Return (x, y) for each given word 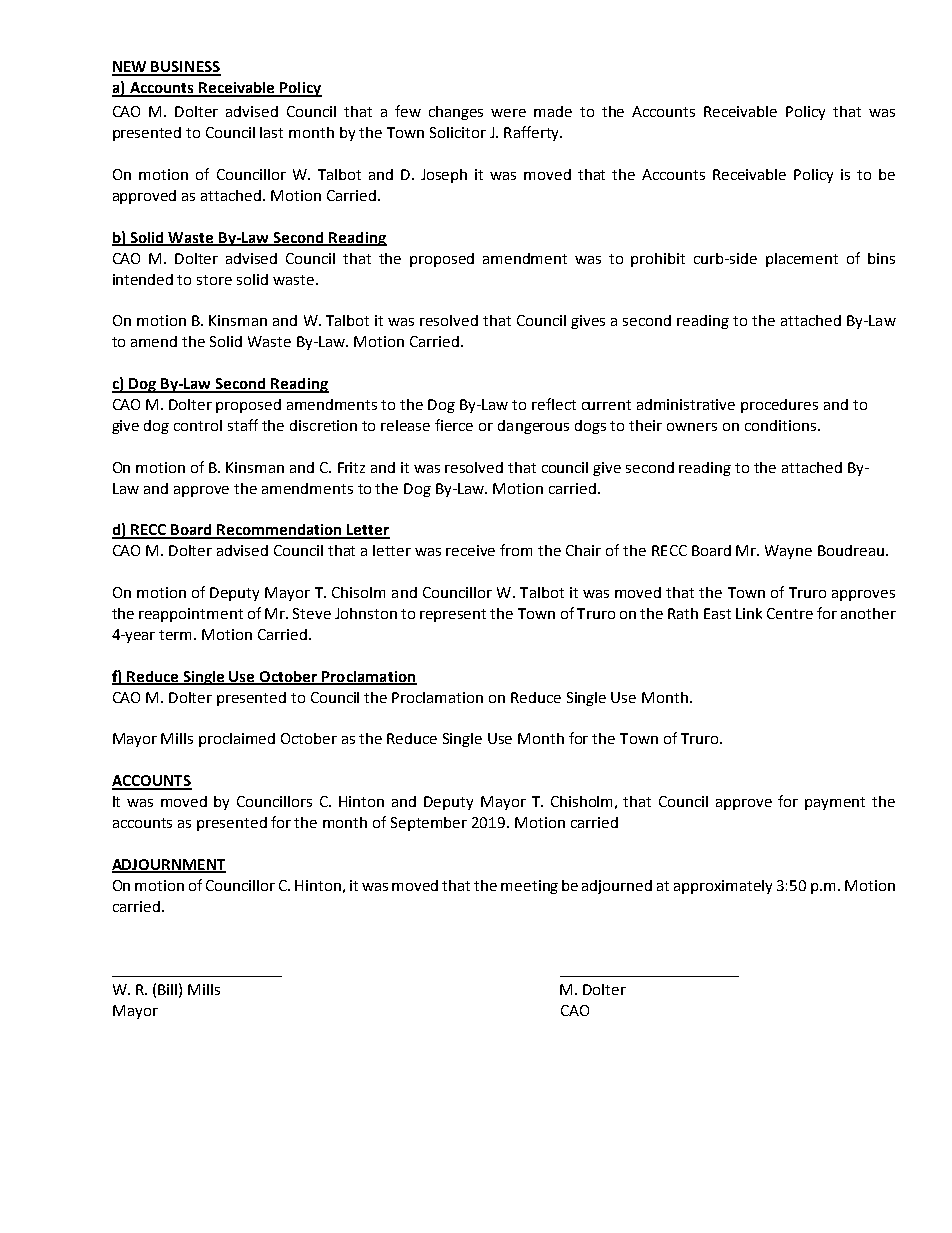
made (553, 111)
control (198, 425)
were (508, 113)
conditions (780, 425)
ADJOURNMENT (169, 866)
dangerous (533, 427)
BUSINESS (185, 68)
